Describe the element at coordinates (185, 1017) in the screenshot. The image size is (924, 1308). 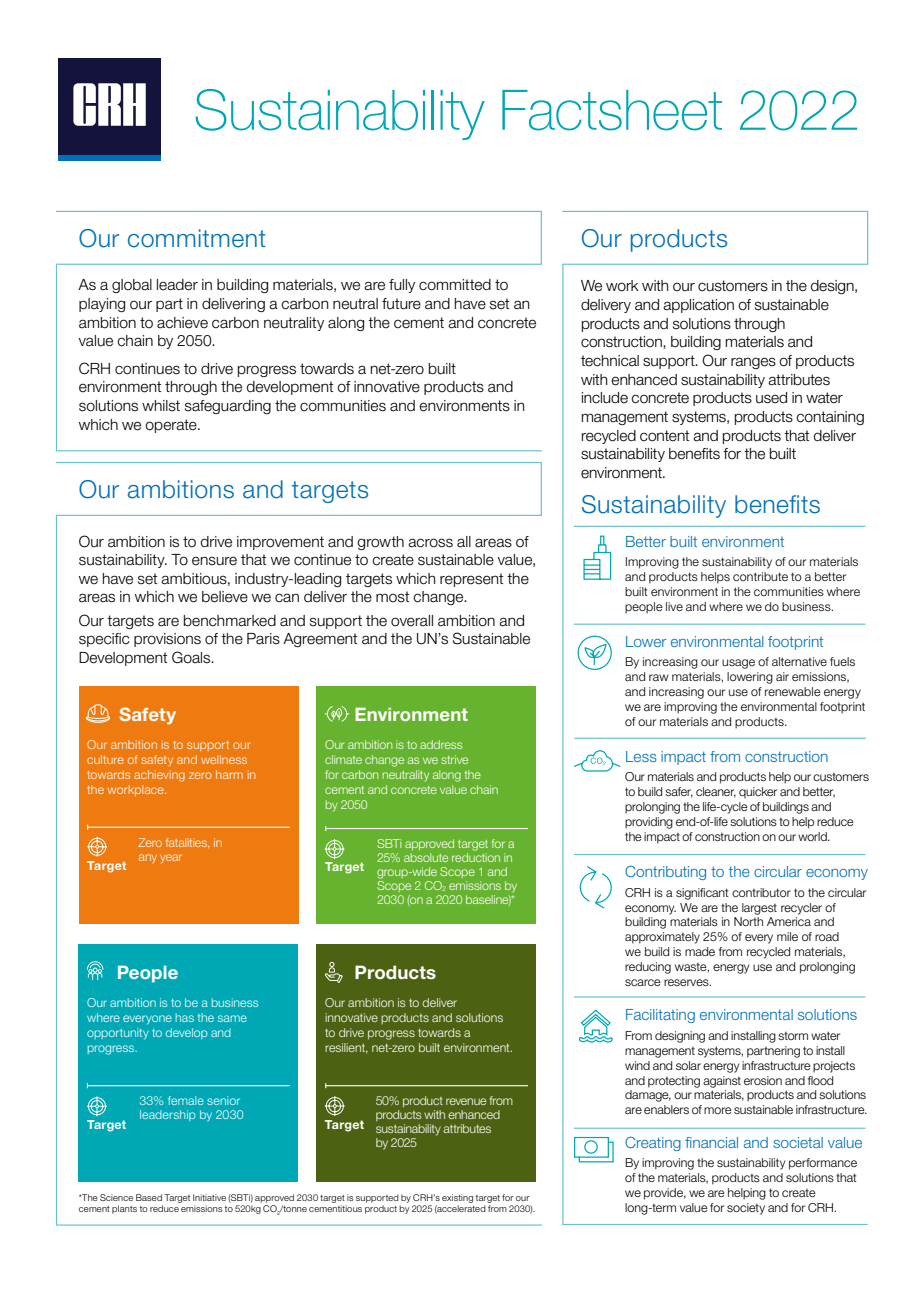
I see `has` at that location.
